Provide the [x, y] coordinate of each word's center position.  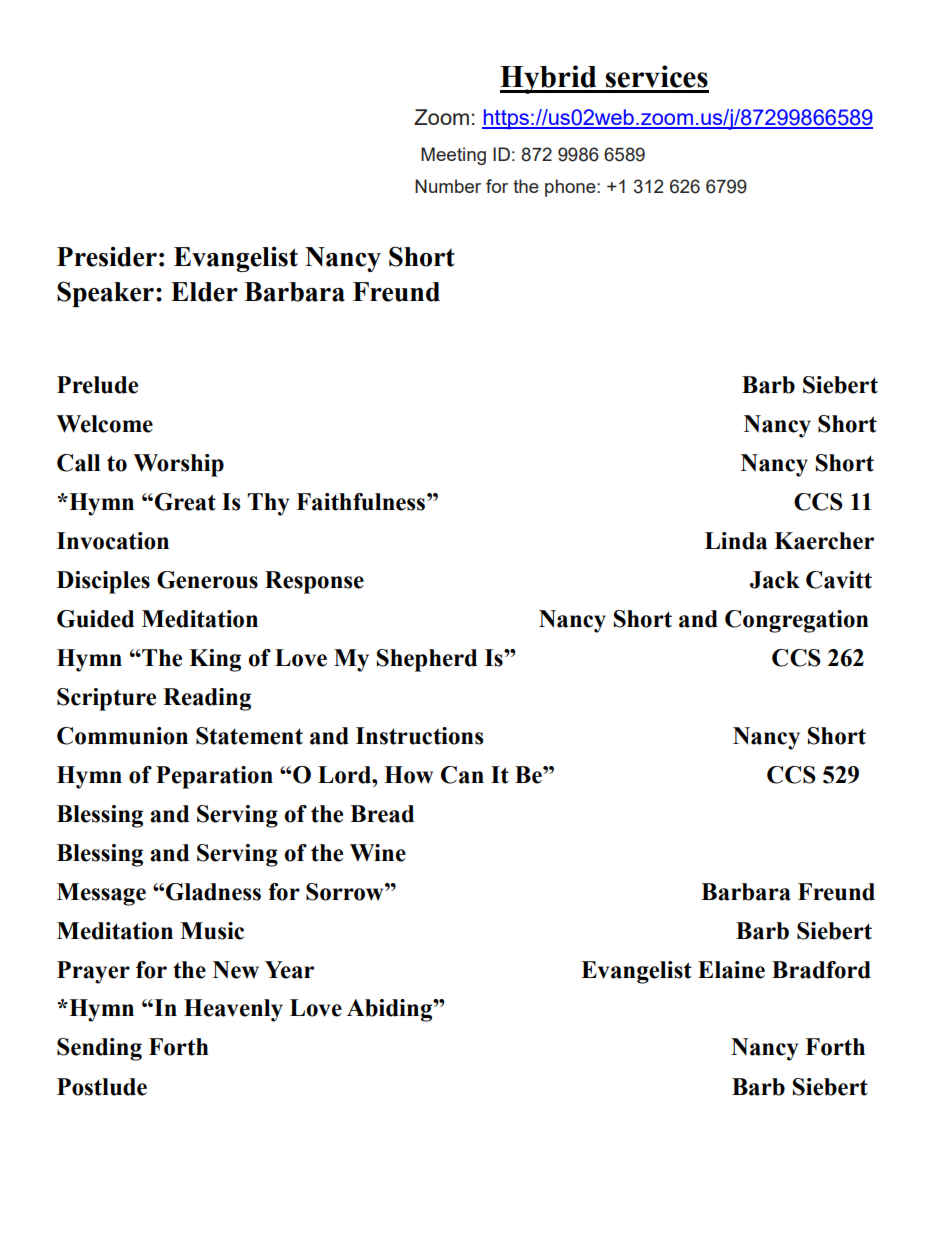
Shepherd [427, 660]
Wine [378, 853]
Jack [775, 580]
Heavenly [233, 1010]
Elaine [731, 970]
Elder [204, 292]
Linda [736, 541]
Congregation [797, 621]
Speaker [105, 294]
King [215, 660]
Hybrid [549, 79]
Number [448, 186]
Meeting [453, 156]
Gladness [213, 892]
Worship [178, 465]
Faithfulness [362, 502]
